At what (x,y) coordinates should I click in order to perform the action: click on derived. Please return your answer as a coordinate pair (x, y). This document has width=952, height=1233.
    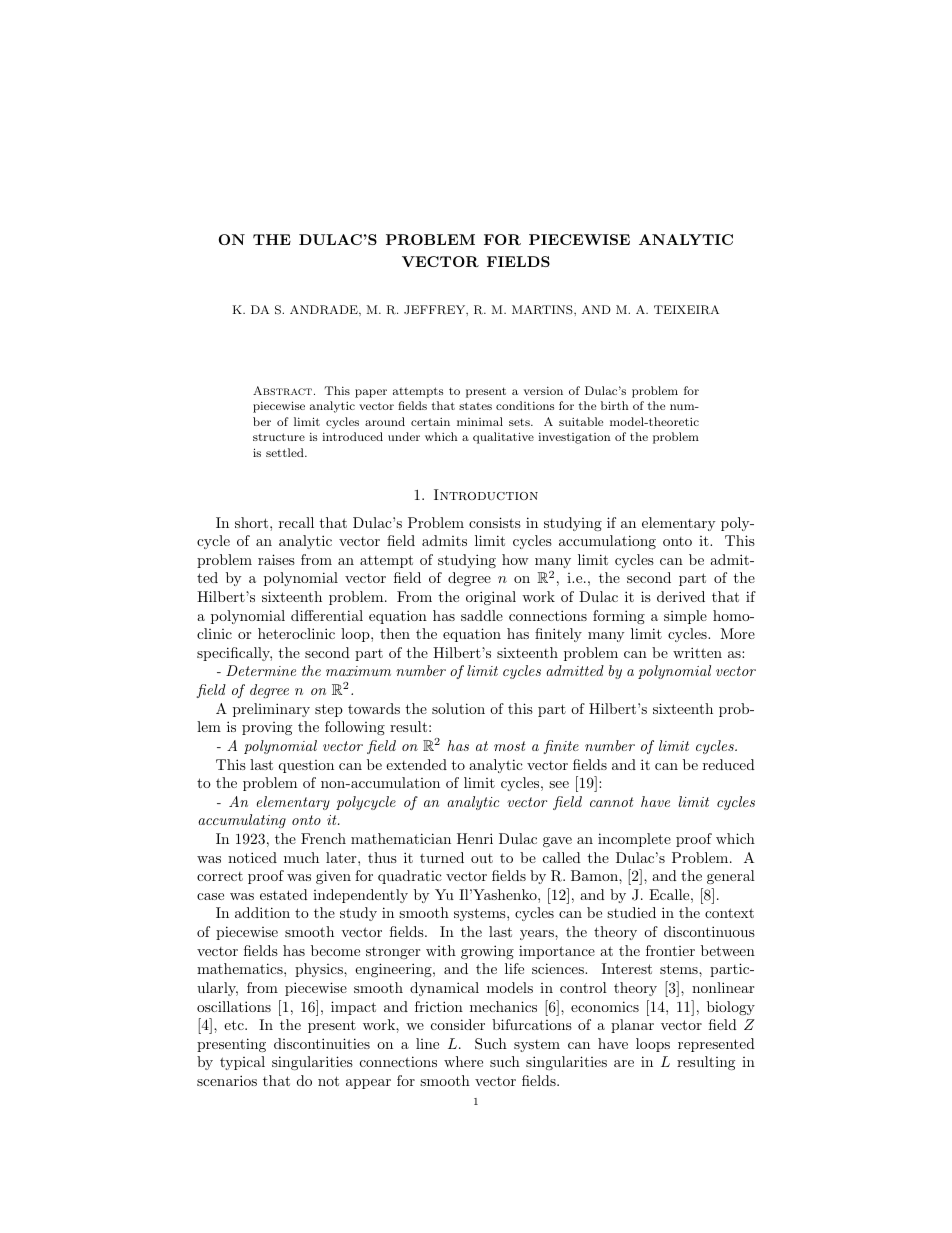
    Looking at the image, I should click on (681, 596).
